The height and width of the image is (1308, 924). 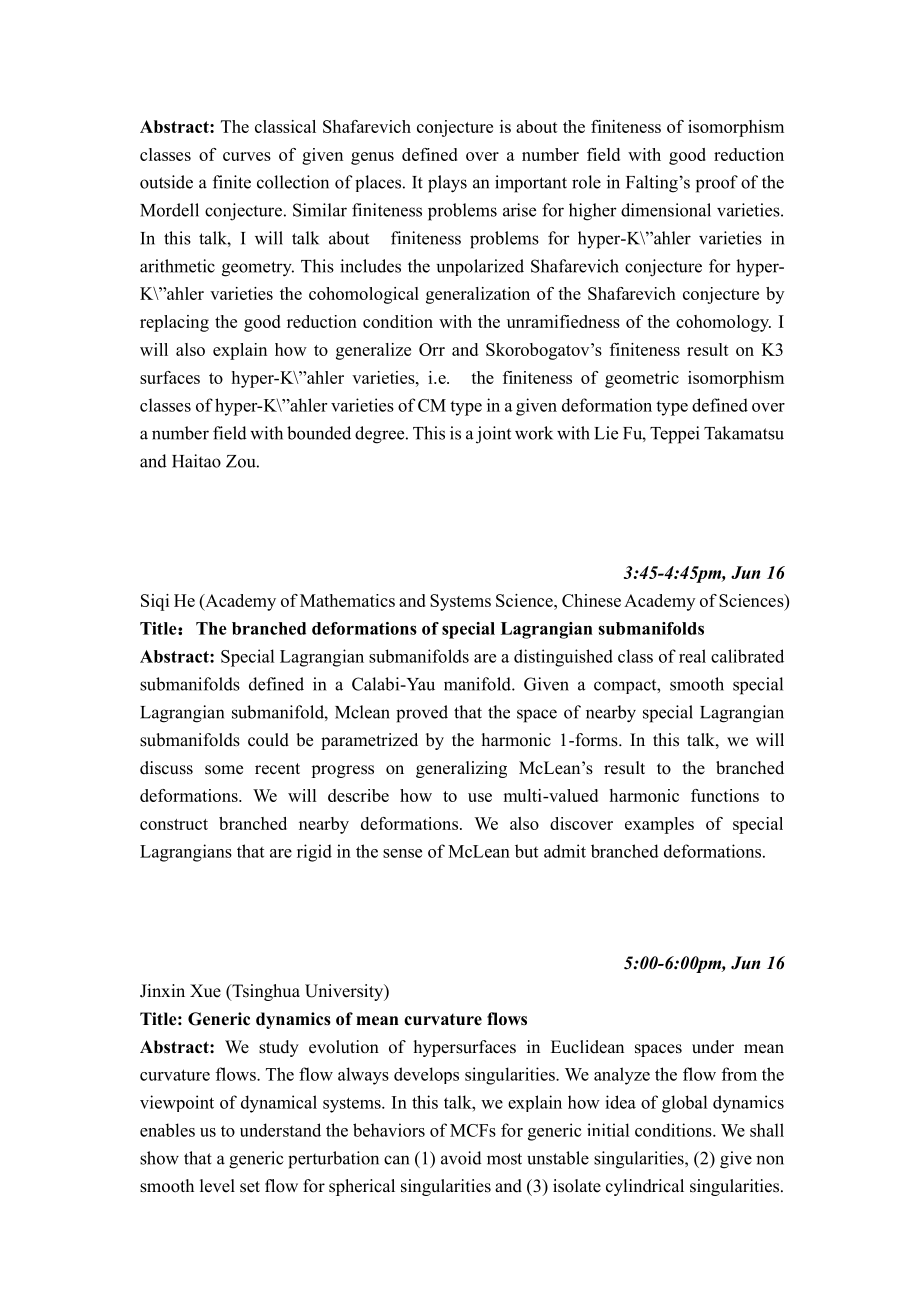 What do you see at coordinates (217, 1186) in the image?
I see `level` at bounding box center [217, 1186].
